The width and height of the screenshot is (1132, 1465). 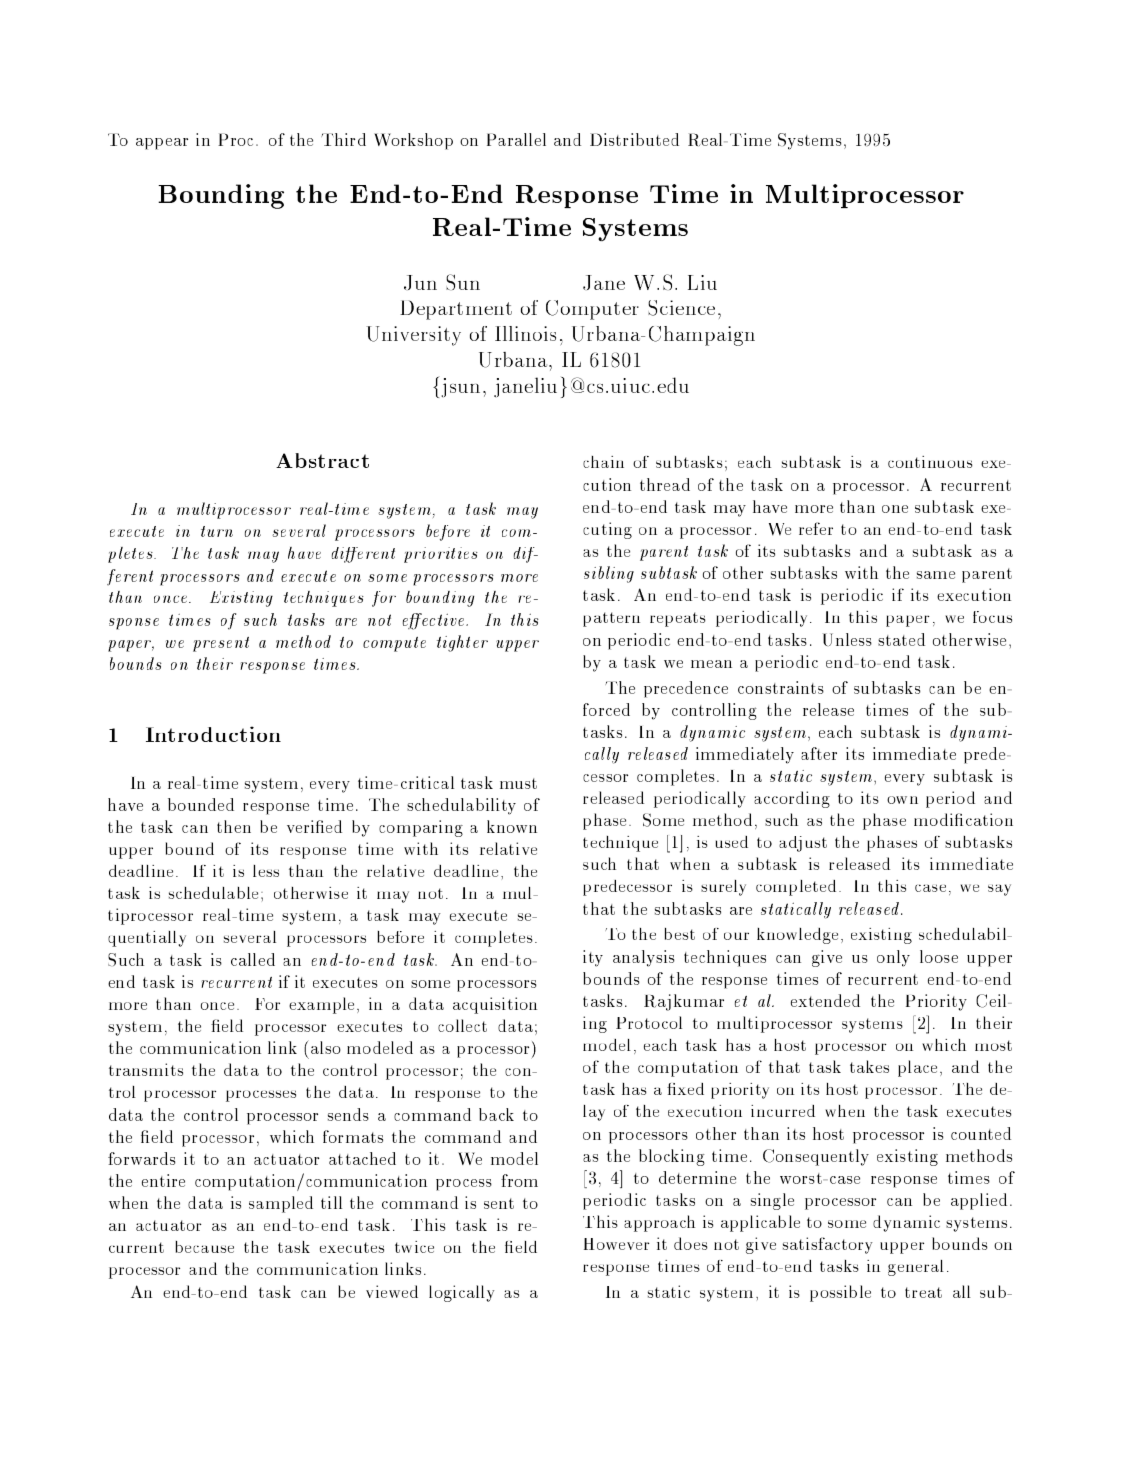 I want to click on Abstract, so click(x=322, y=460).
